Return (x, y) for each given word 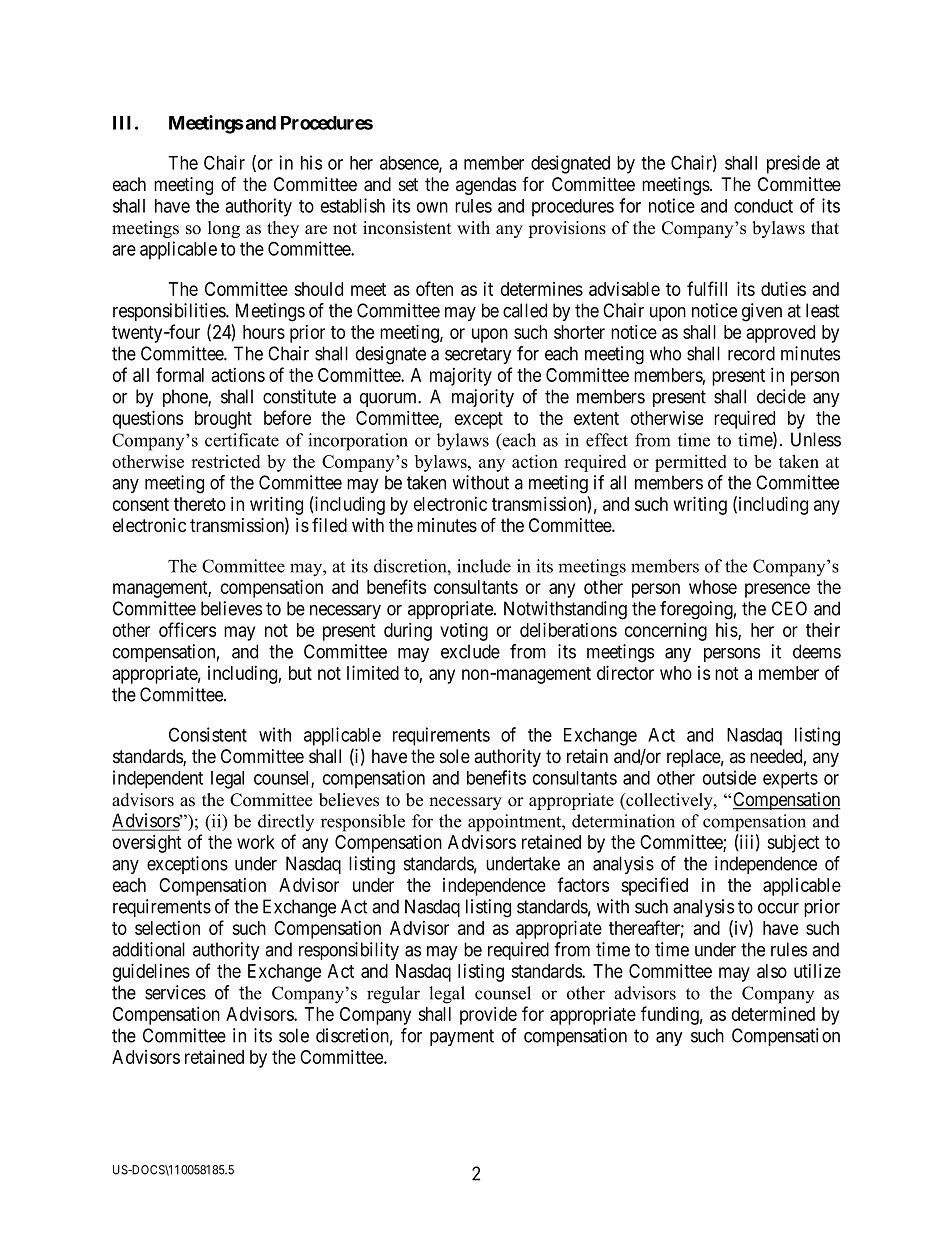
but (300, 673)
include (484, 566)
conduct (763, 206)
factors (583, 884)
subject (793, 843)
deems (817, 651)
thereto (200, 504)
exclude (470, 651)
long (224, 229)
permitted (691, 463)
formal (180, 374)
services (175, 992)
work (256, 842)
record (751, 353)
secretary (478, 355)
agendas (486, 186)
